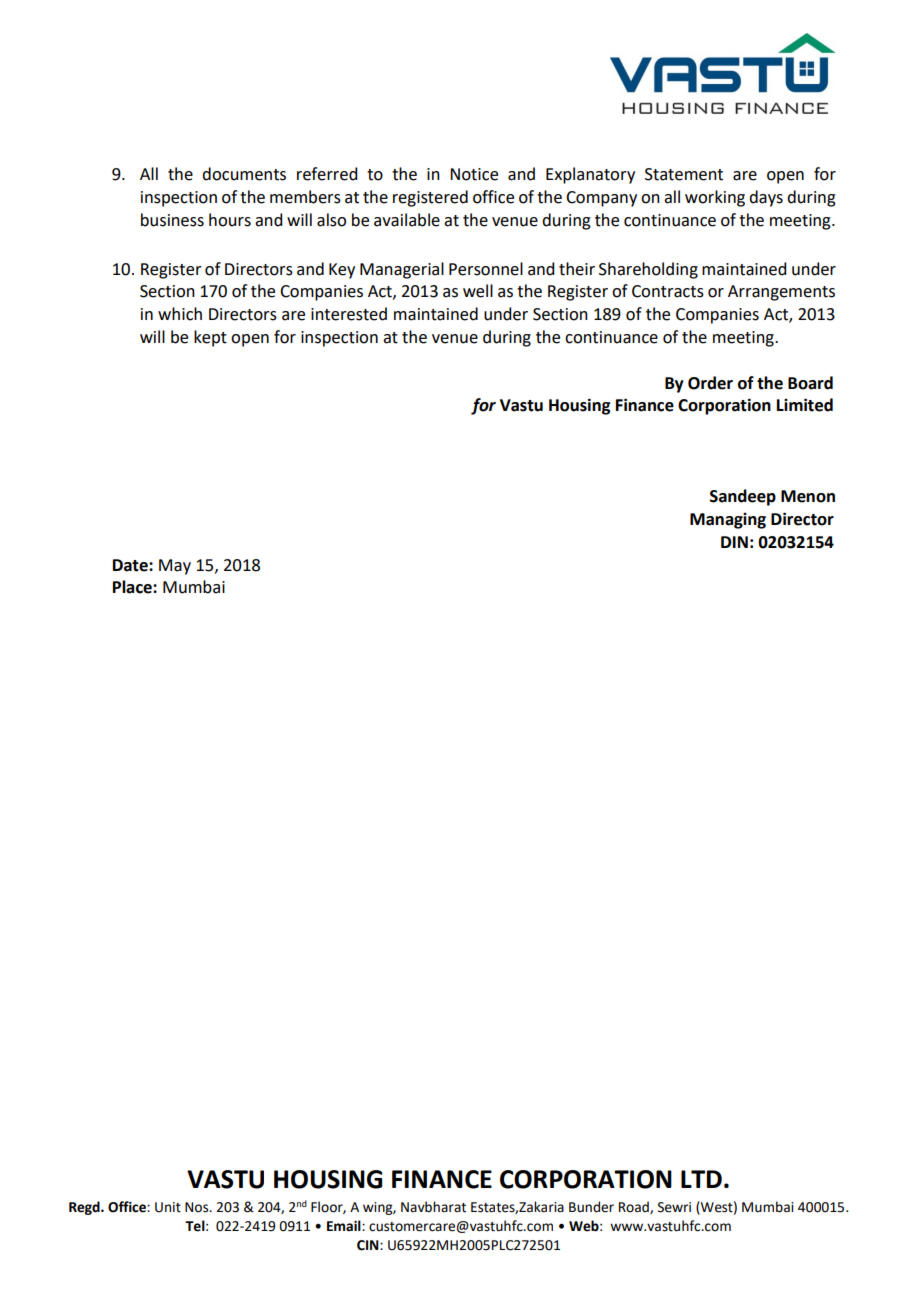 This screenshot has height=1308, width=924. What do you see at coordinates (345, 1225) in the screenshot?
I see `Email` at bounding box center [345, 1225].
